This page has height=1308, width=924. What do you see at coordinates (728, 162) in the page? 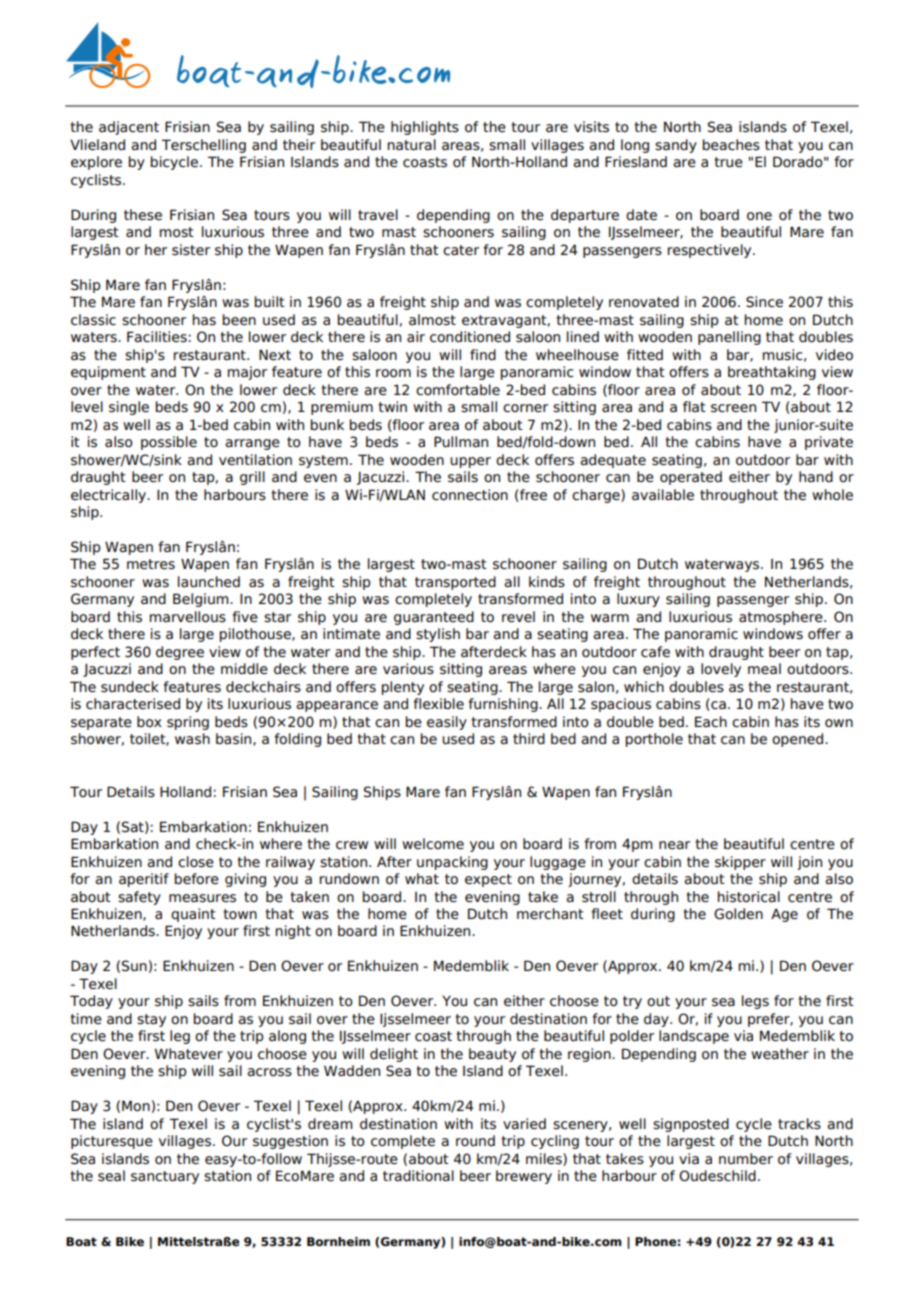
I see `true` at bounding box center [728, 162].
